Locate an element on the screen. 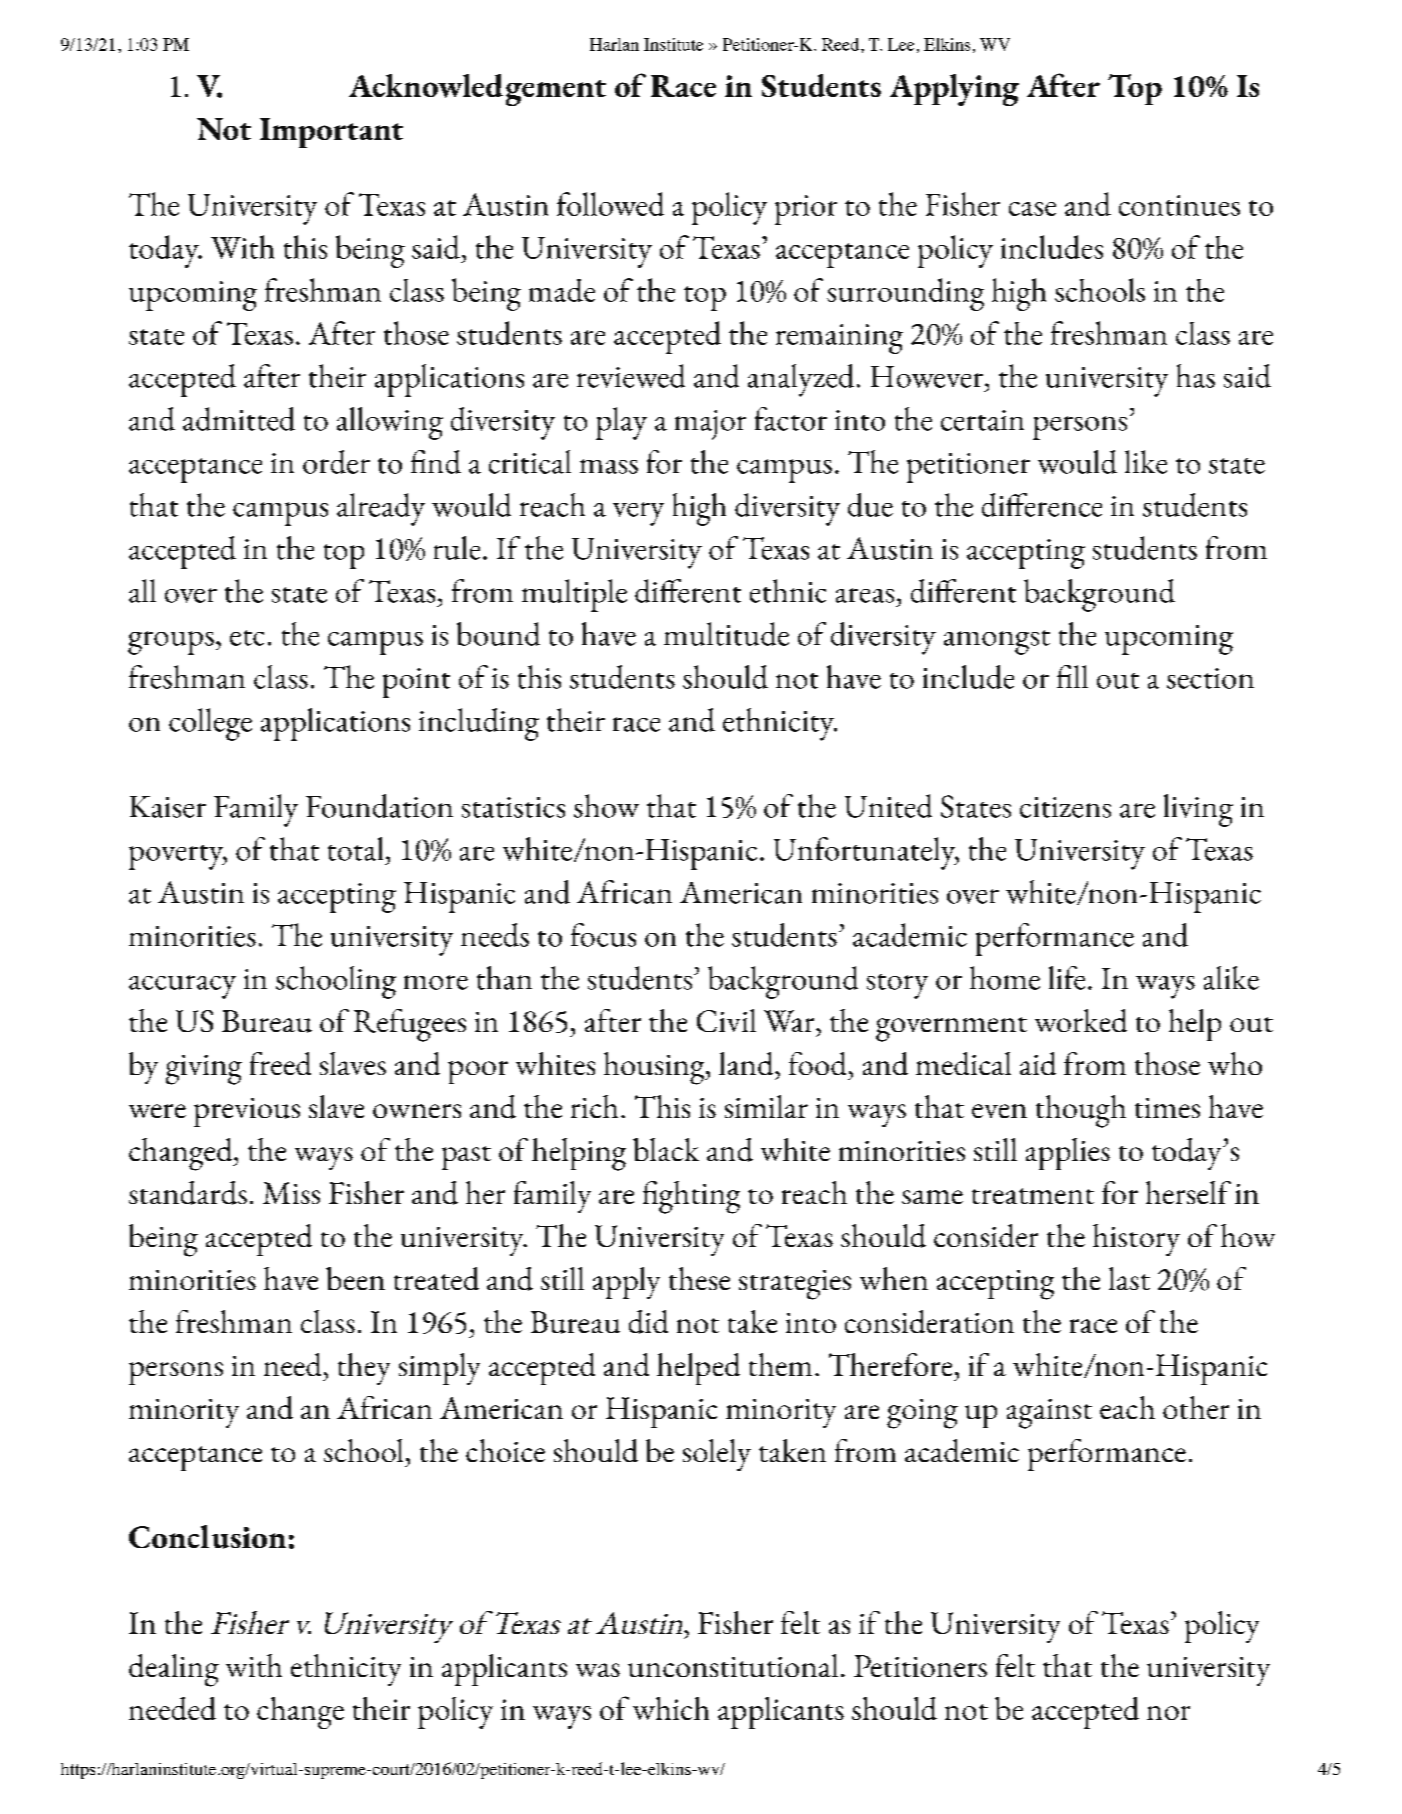  followed is located at coordinates (610, 204).
